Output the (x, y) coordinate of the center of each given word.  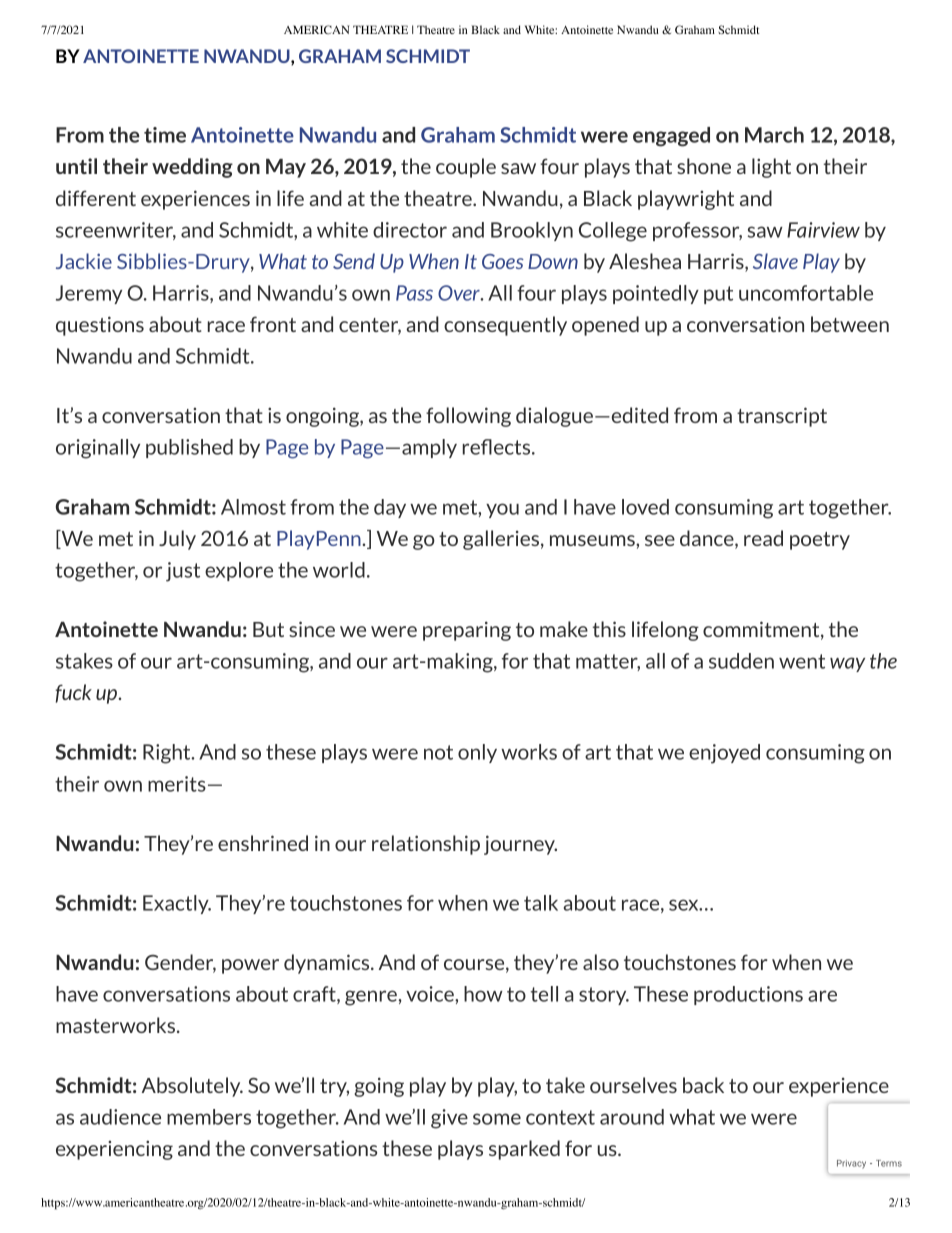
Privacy (851, 1164)
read (763, 538)
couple (466, 168)
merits (177, 784)
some (497, 1119)
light (771, 168)
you (502, 510)
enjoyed (724, 754)
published (189, 448)
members (209, 1117)
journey (520, 845)
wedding (192, 168)
